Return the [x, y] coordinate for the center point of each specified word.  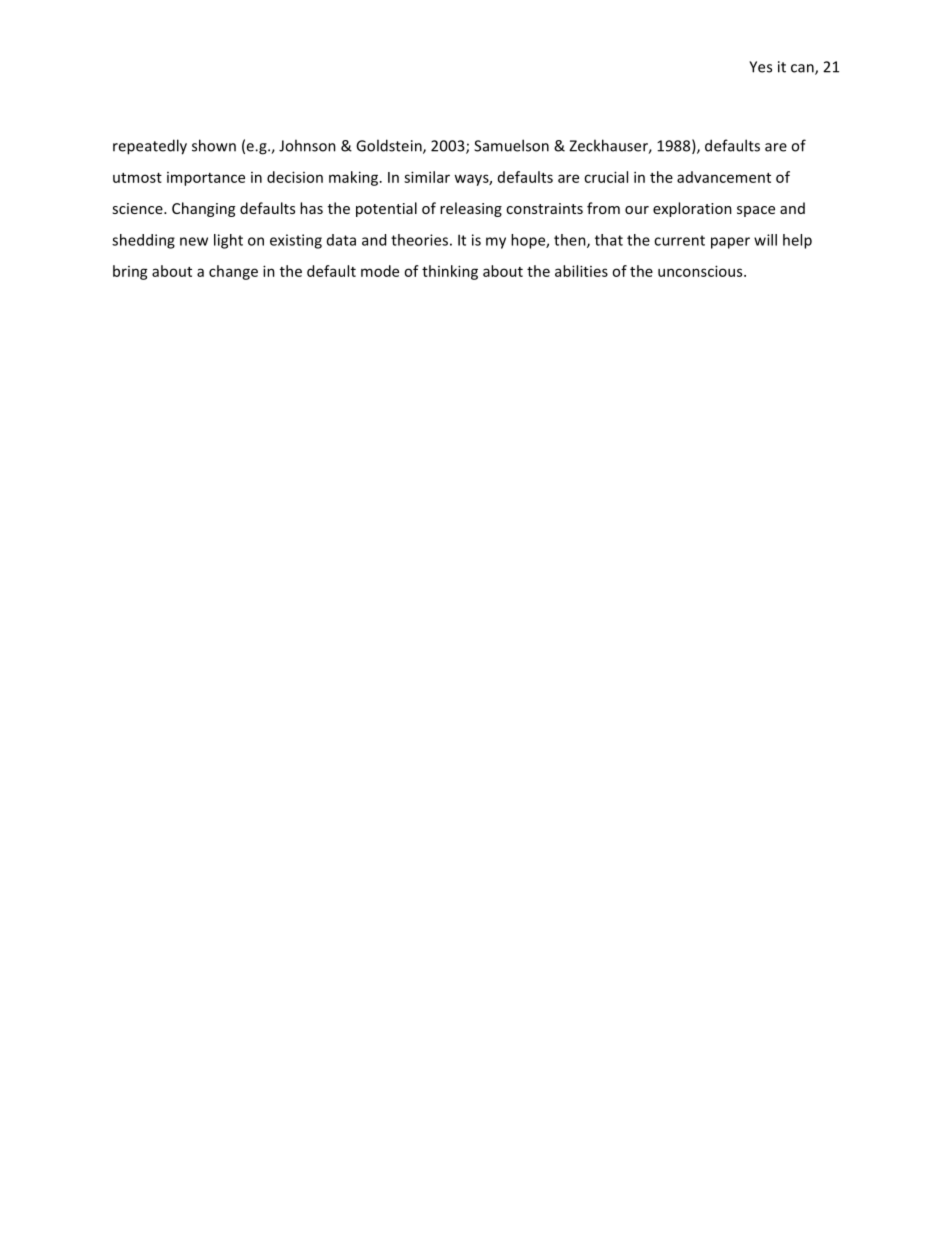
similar [427, 177]
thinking [450, 272]
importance [206, 179]
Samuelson [511, 145]
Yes [760, 67]
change [233, 272]
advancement [724, 177]
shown [214, 145]
